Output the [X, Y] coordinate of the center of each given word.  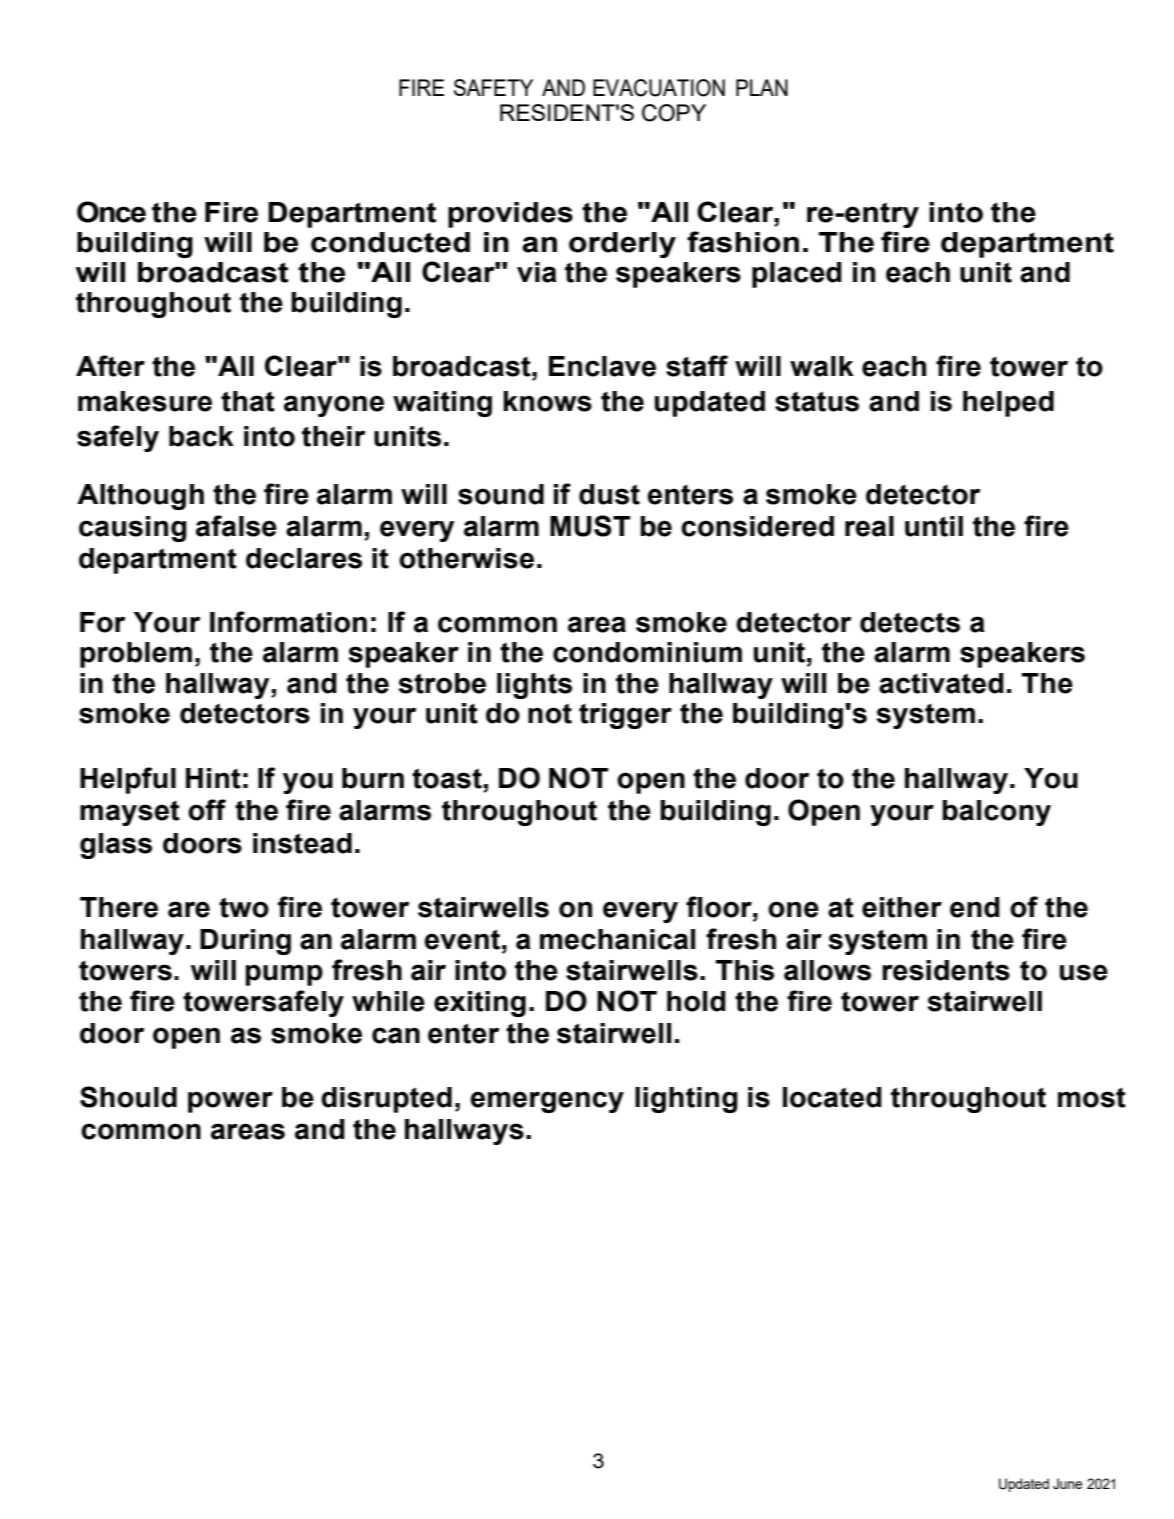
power [230, 1102]
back [201, 436]
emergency [547, 1102]
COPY [674, 113]
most [1092, 1097]
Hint [213, 778]
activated [941, 683]
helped [1008, 404]
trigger [625, 716]
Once [111, 212]
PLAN [762, 87]
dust [609, 494]
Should [128, 1097]
